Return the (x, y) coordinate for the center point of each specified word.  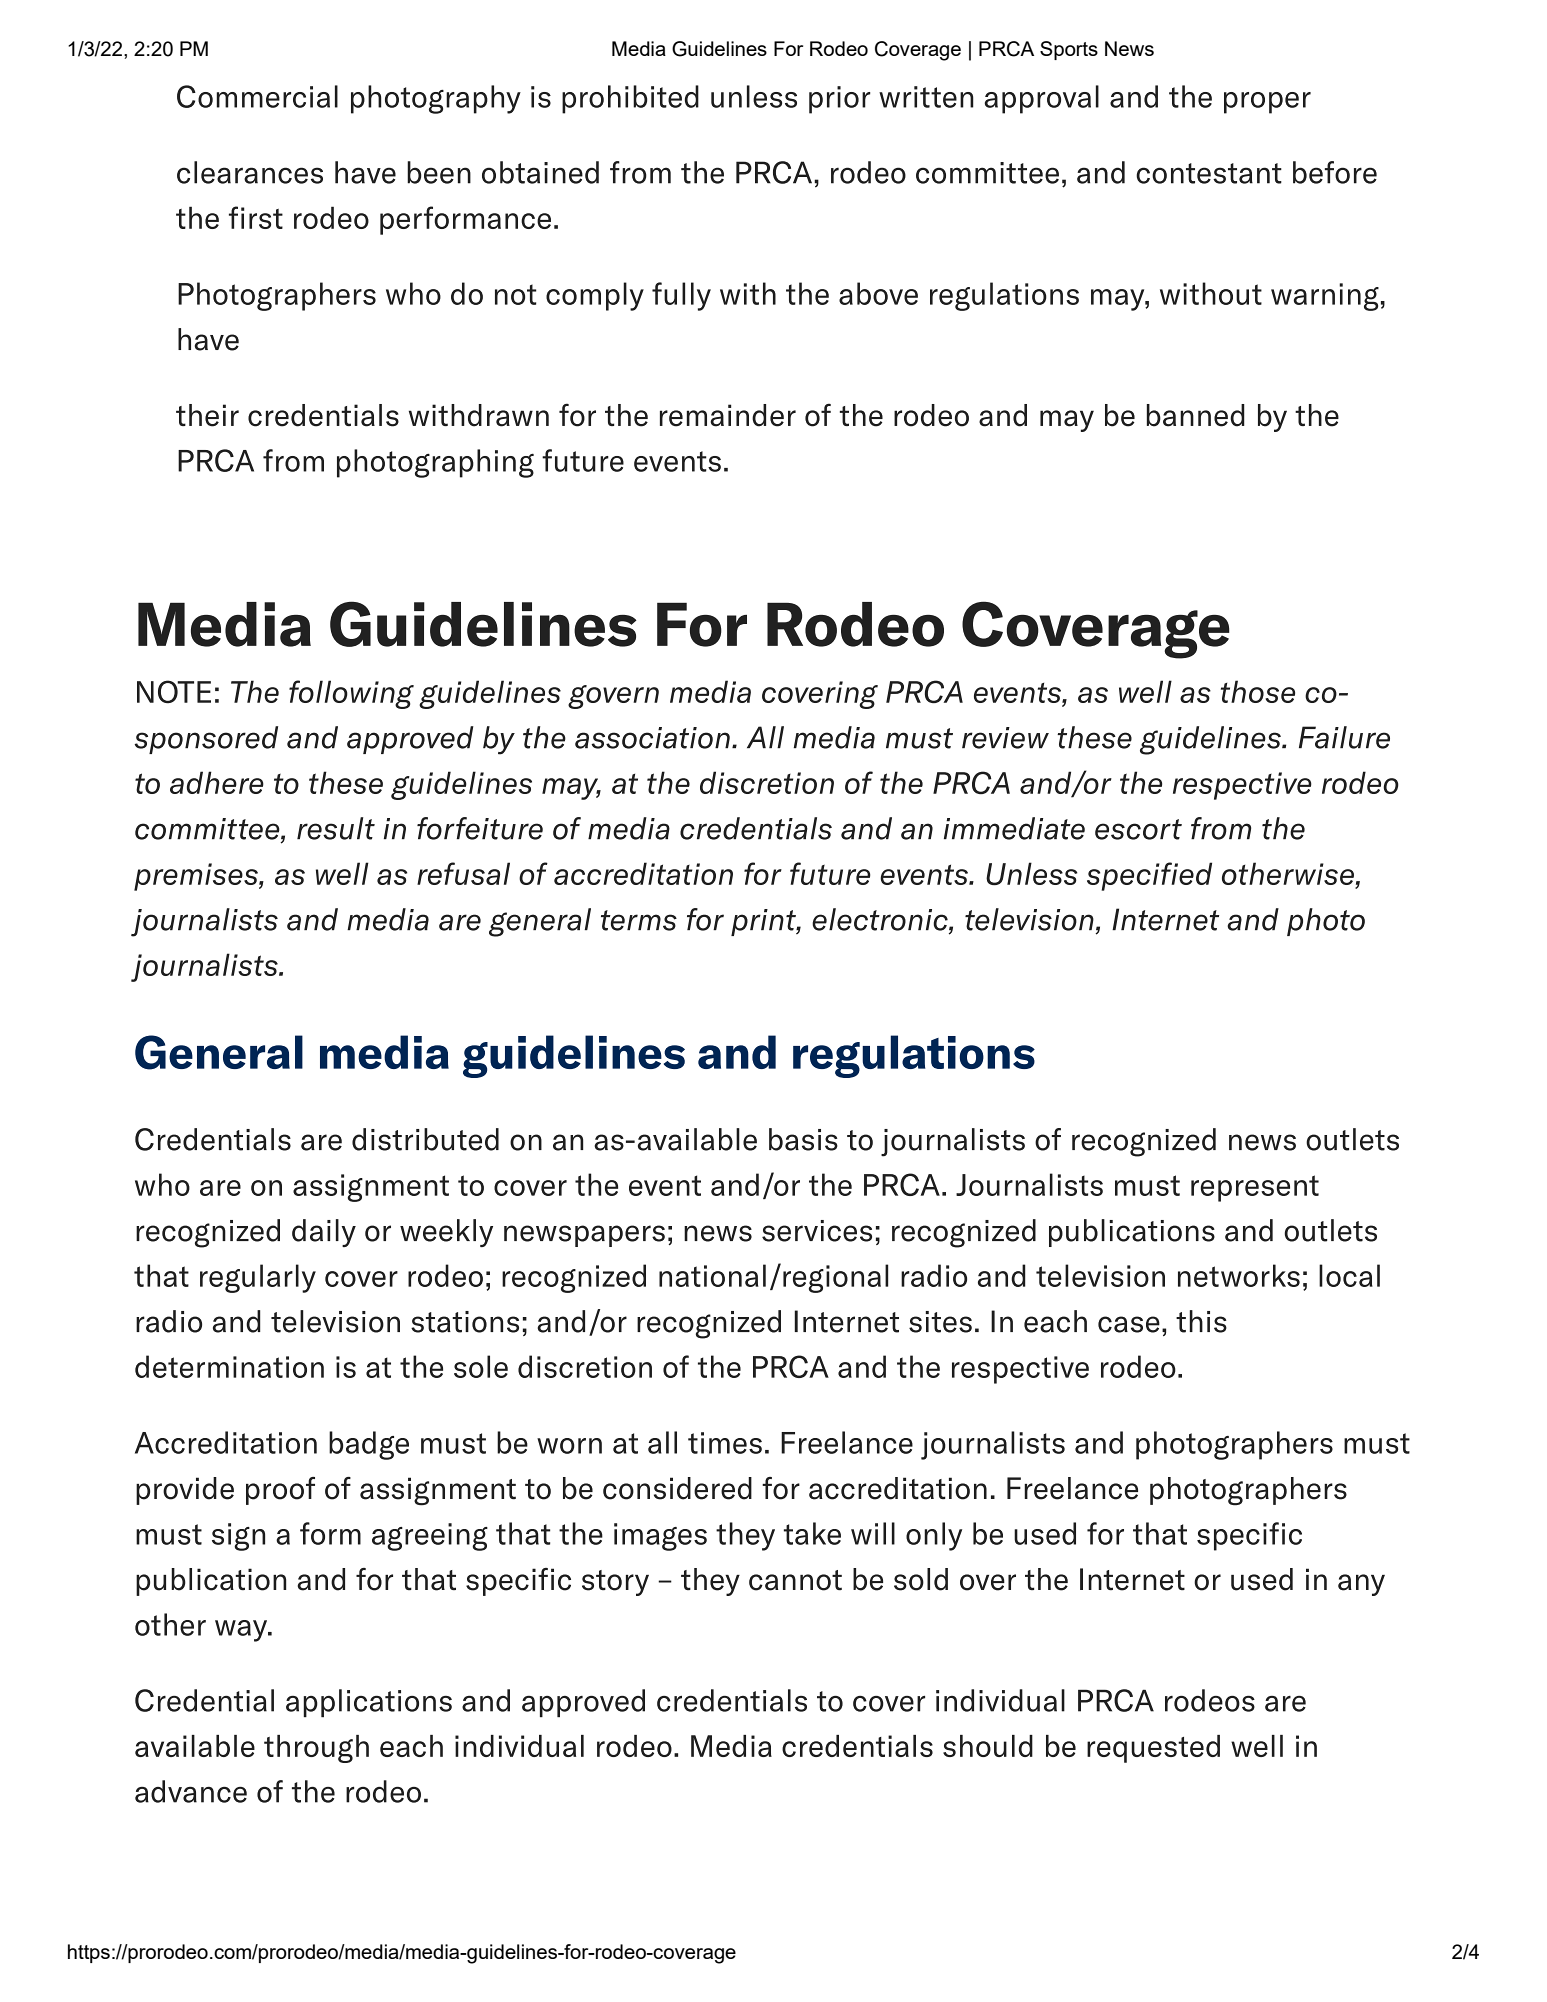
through (316, 1749)
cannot (795, 1580)
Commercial (257, 96)
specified (1149, 876)
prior (839, 100)
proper (1267, 103)
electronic (881, 920)
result (336, 828)
